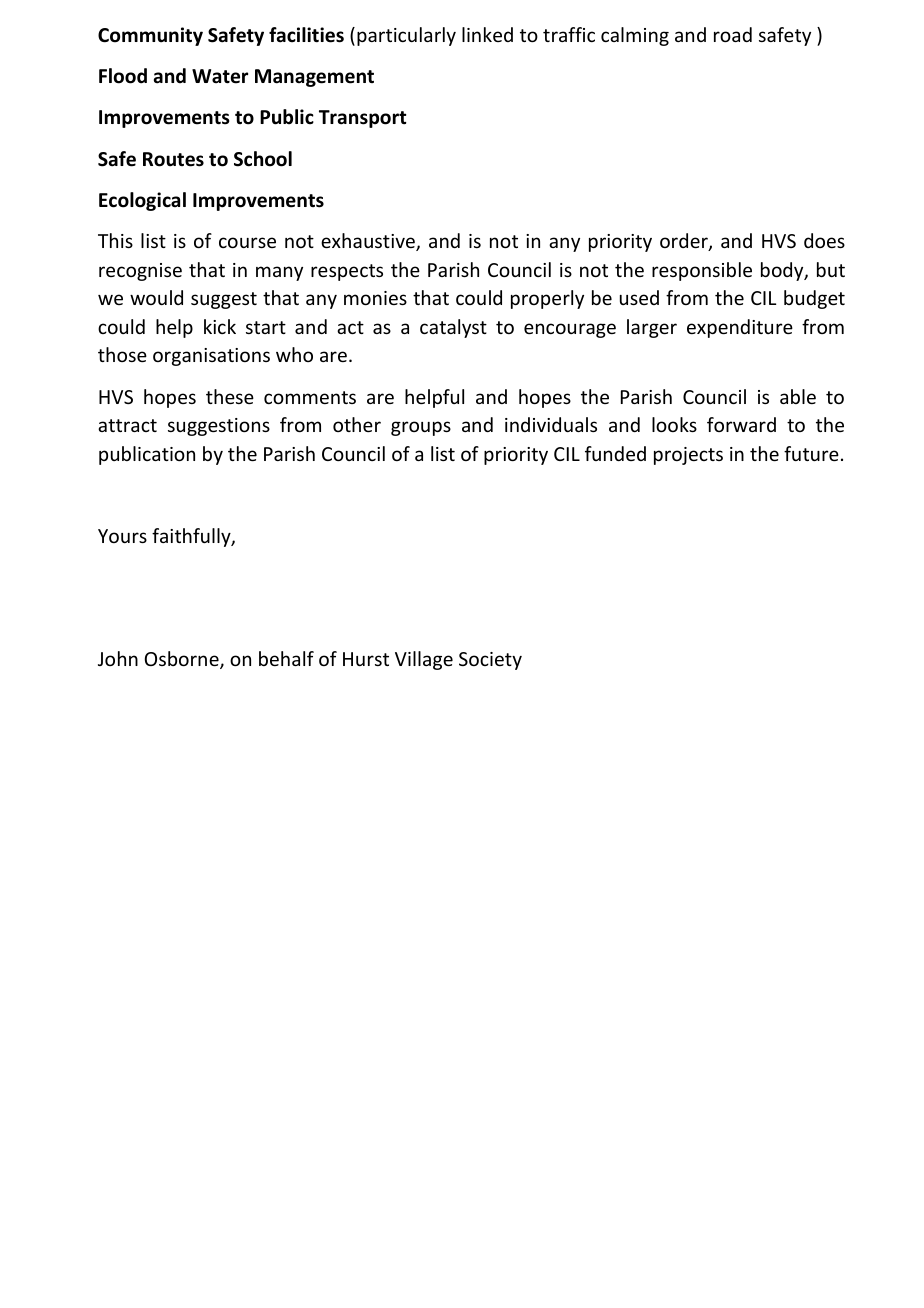  Describe the element at coordinates (421, 428) in the screenshot. I see `groups` at that location.
